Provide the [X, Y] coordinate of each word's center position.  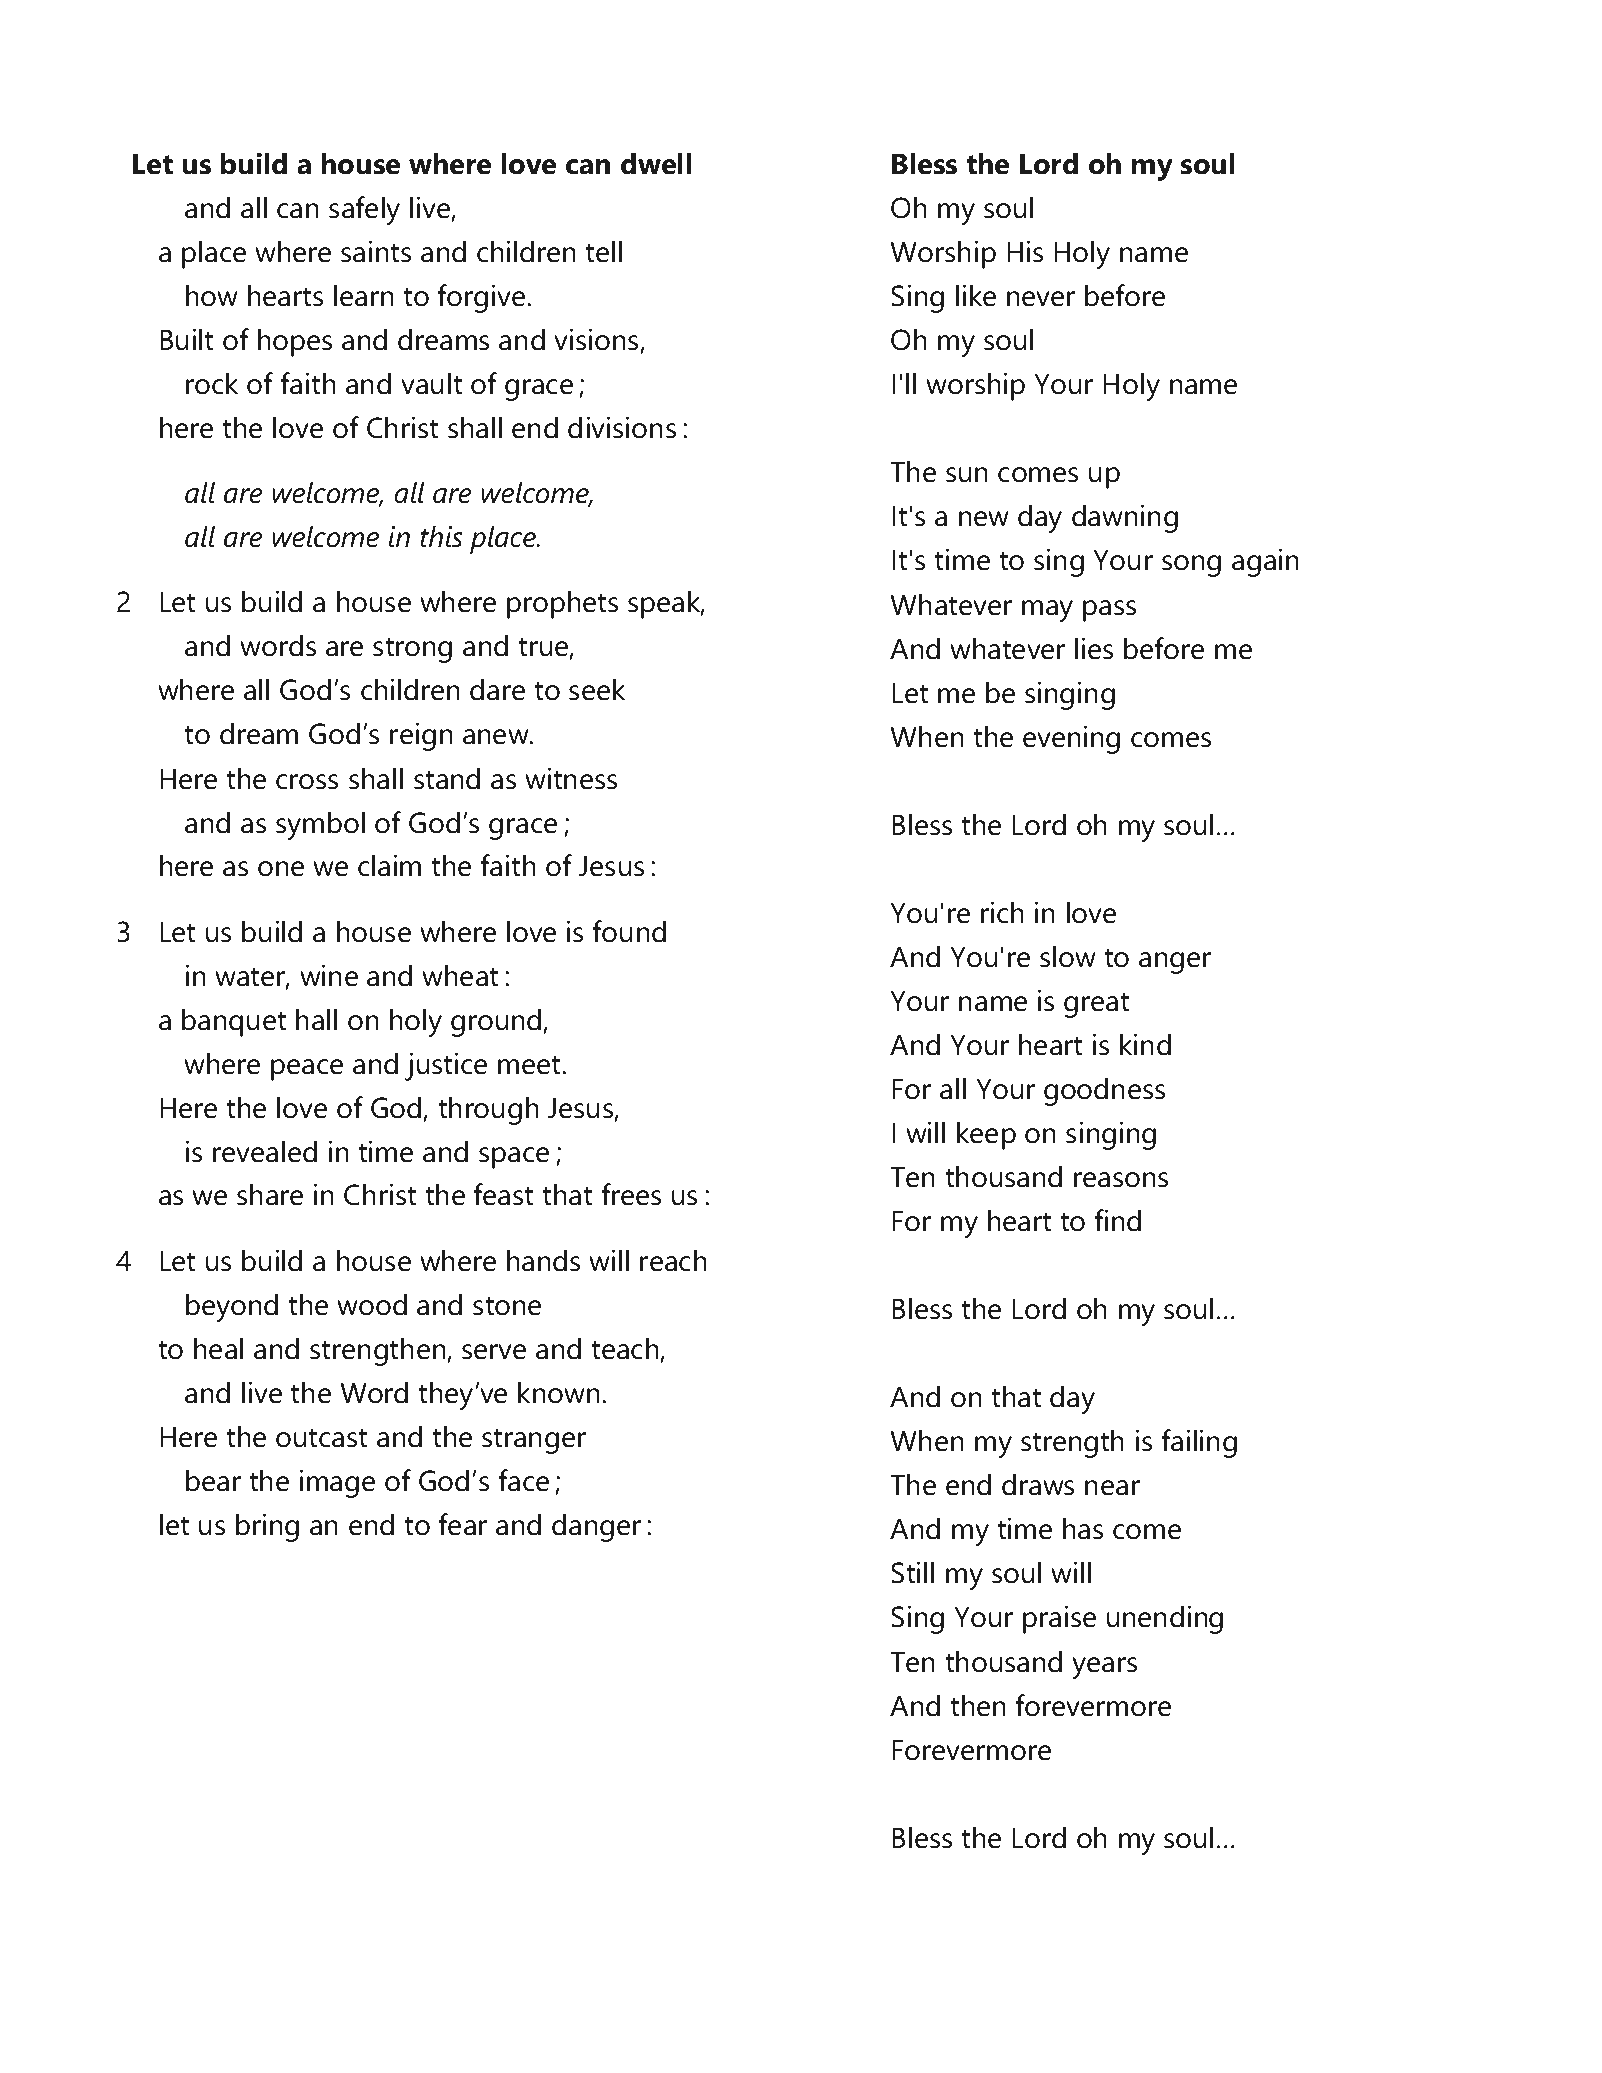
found [629, 931]
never [1041, 299]
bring [267, 1527]
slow [1068, 956]
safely [364, 210]
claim [389, 865]
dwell [656, 163]
